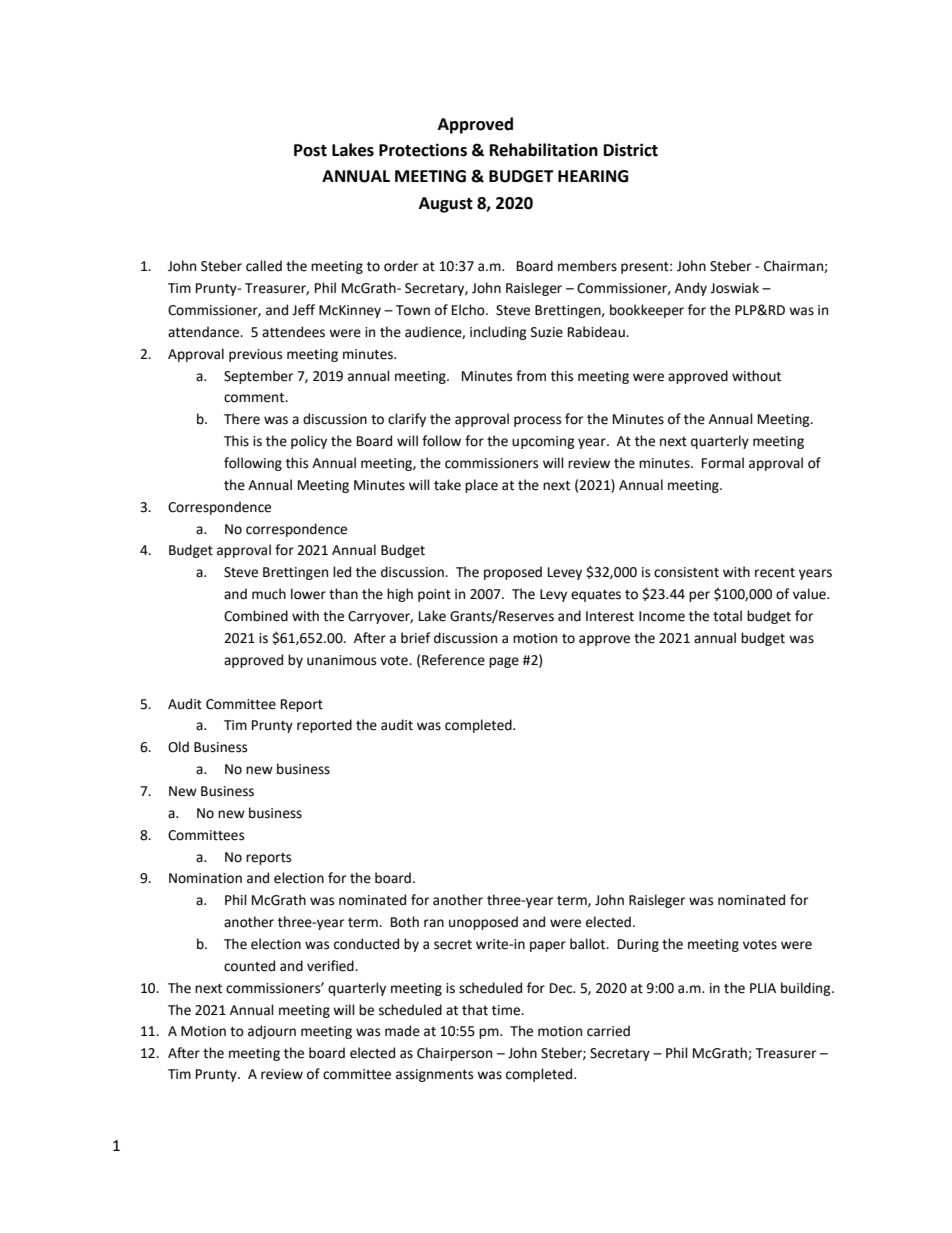  Describe the element at coordinates (454, 1054) in the image. I see `Chairperson` at that location.
